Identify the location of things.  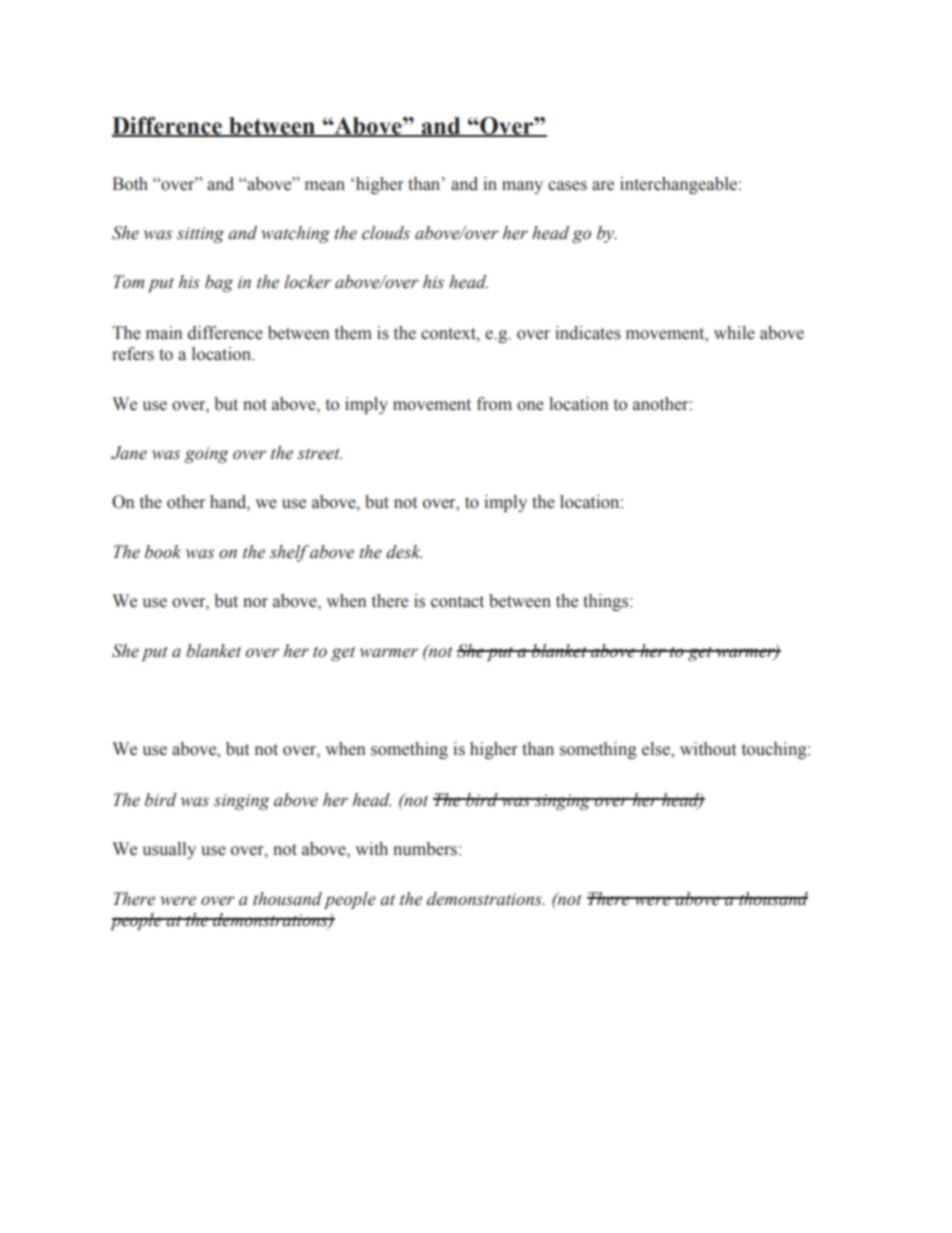
(607, 602).
